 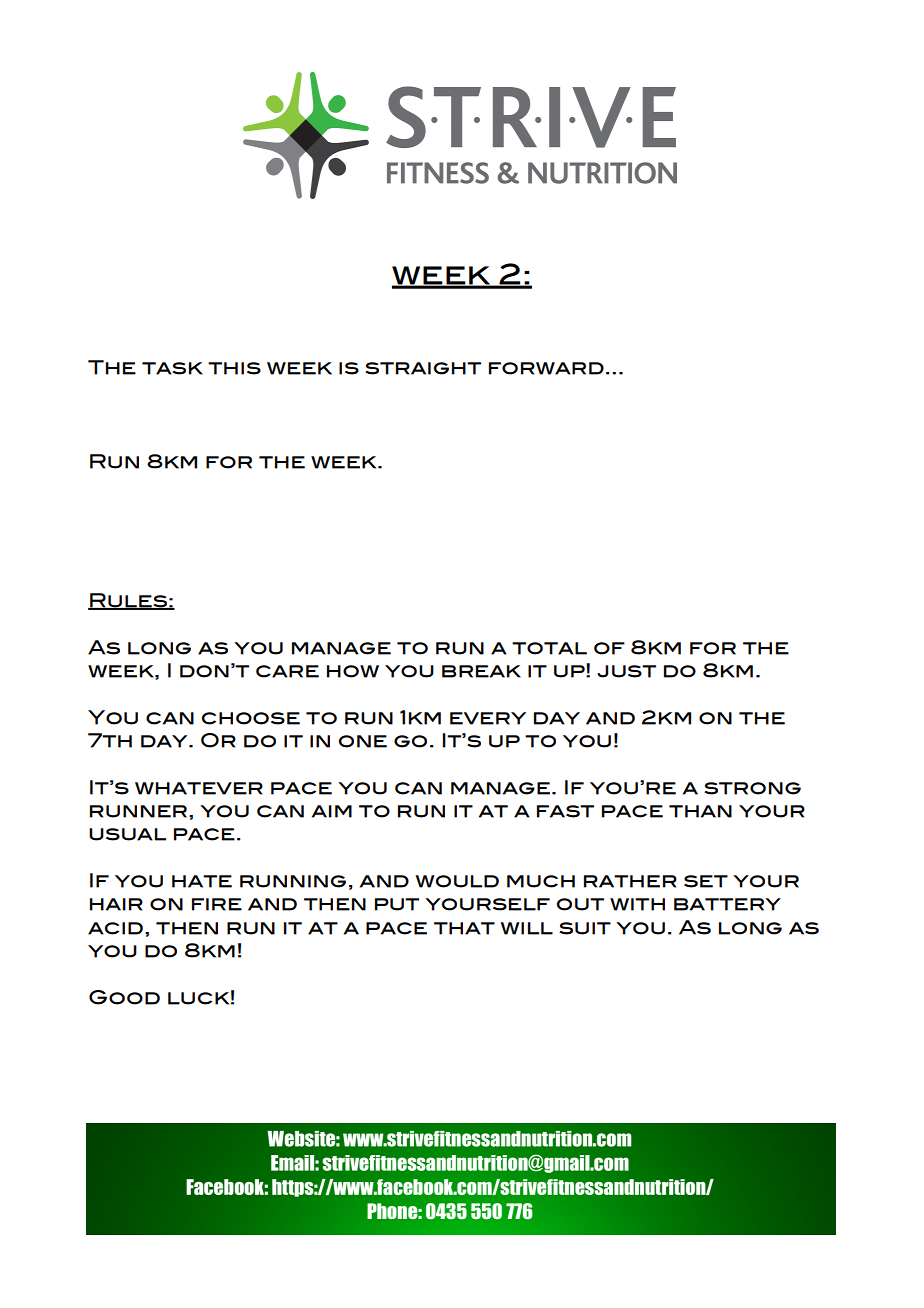 I want to click on Good, so click(x=124, y=997).
